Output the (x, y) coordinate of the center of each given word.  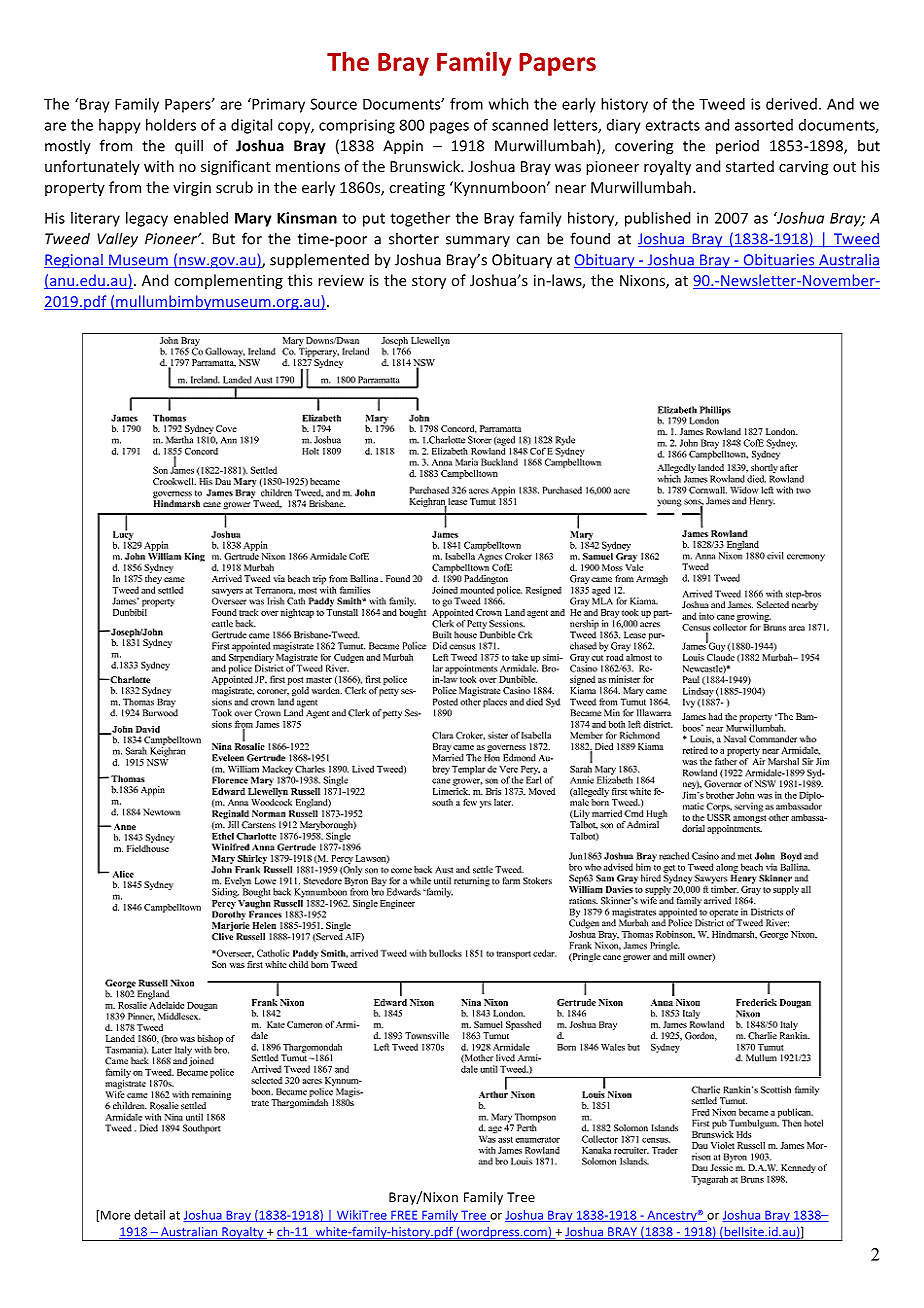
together (420, 219)
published (657, 219)
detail (149, 1215)
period (737, 147)
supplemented (319, 261)
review (341, 280)
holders (171, 125)
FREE (404, 1216)
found (590, 238)
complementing (228, 281)
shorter (414, 238)
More (116, 1215)
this (300, 280)
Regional (74, 261)
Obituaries (779, 261)
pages (449, 128)
